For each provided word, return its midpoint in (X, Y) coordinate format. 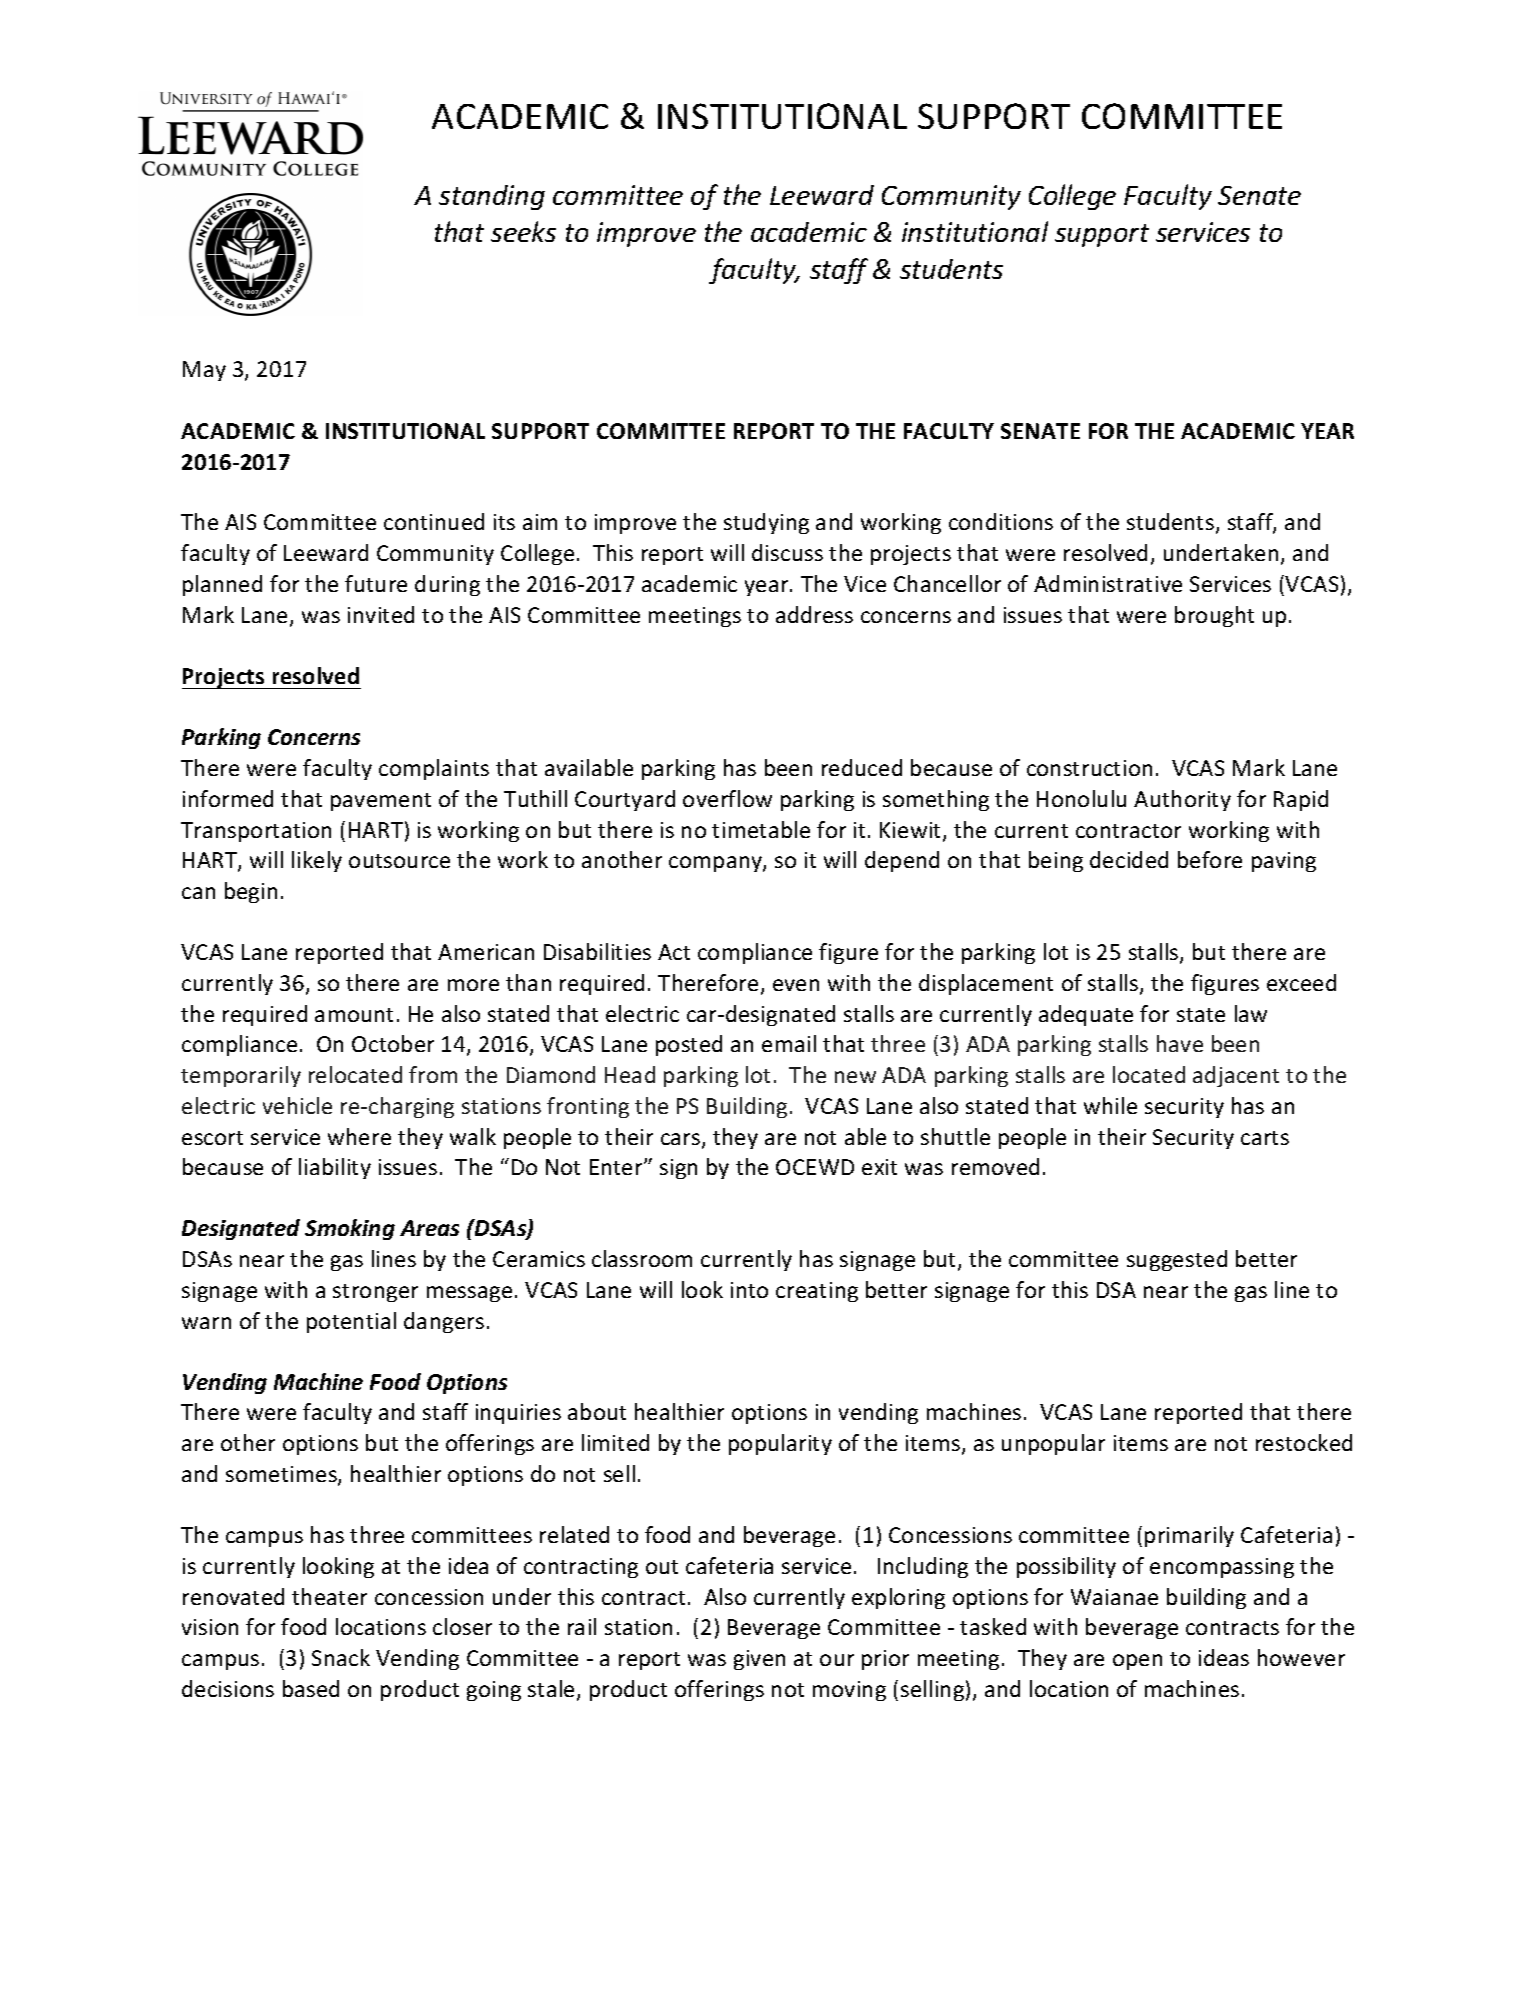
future (376, 583)
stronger (375, 1293)
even (796, 985)
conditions (1001, 521)
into (749, 1290)
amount (354, 1015)
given (759, 1660)
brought (1214, 616)
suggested (1177, 1260)
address (814, 614)
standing (492, 197)
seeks (523, 231)
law (1251, 1013)
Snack (341, 1657)
